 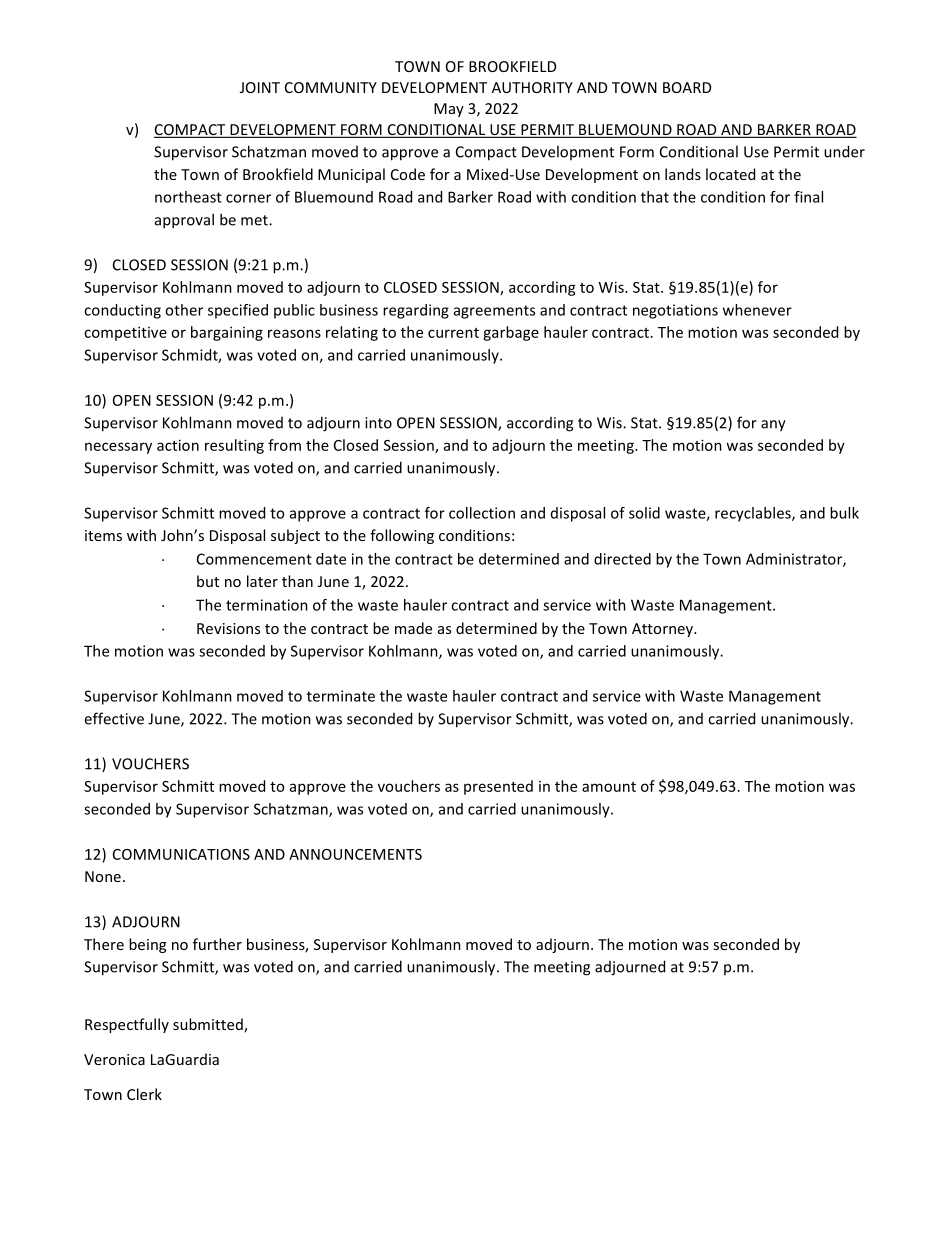 What do you see at coordinates (449, 110) in the screenshot?
I see `May` at bounding box center [449, 110].
